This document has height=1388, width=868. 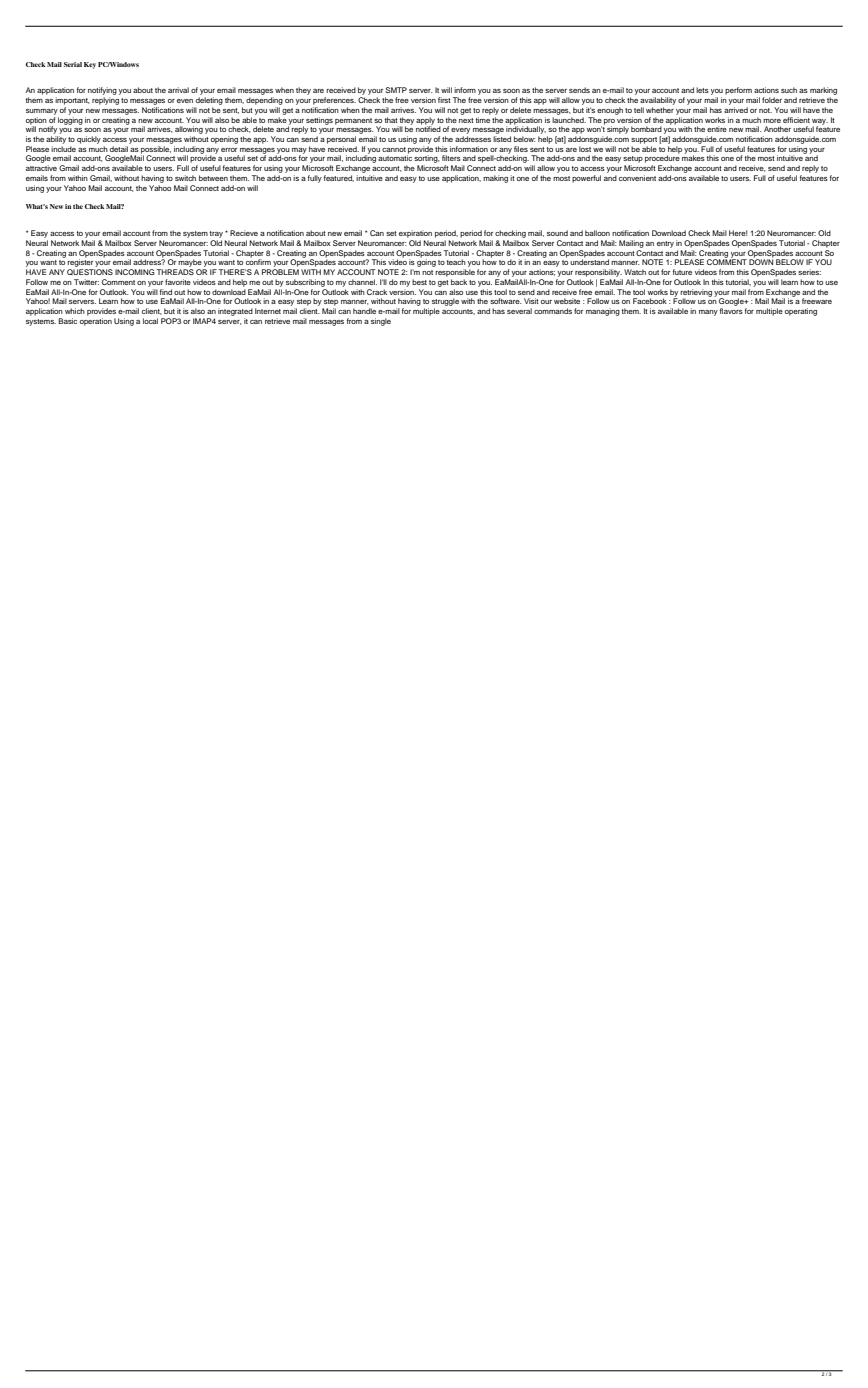 I want to click on SMTP, so click(x=396, y=90).
